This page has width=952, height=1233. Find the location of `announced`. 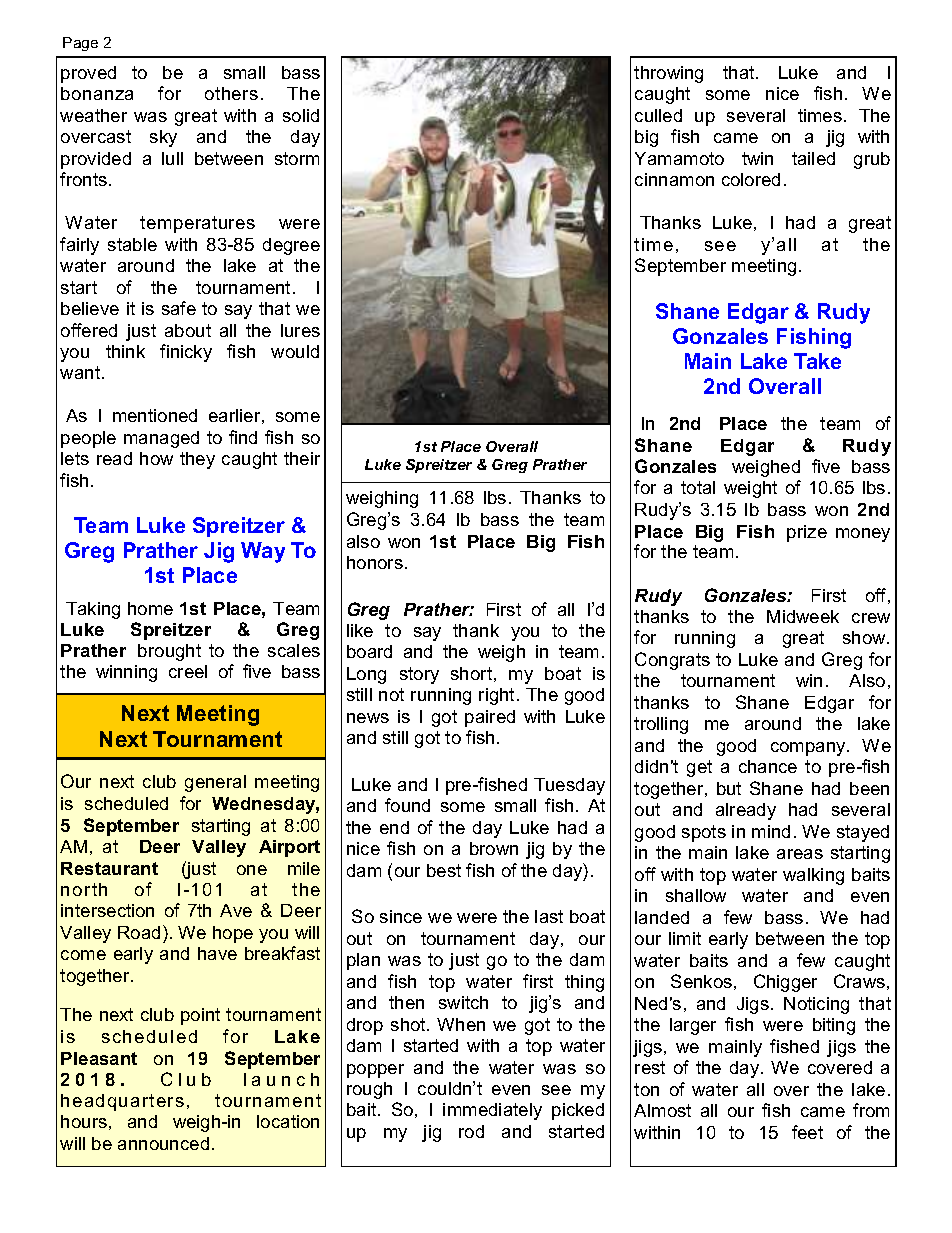

announced is located at coordinates (163, 1143).
